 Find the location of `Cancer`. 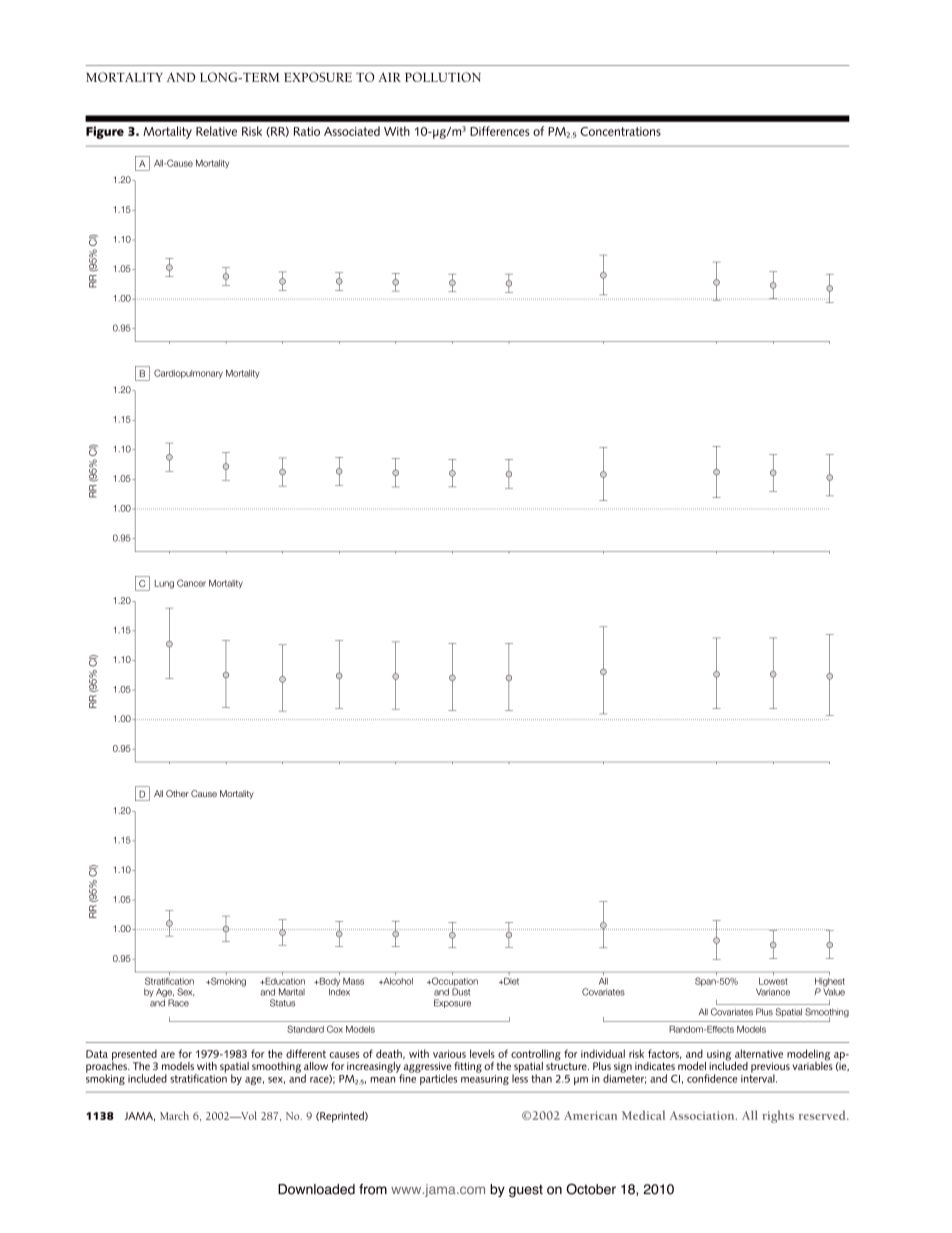

Cancer is located at coordinates (191, 583).
